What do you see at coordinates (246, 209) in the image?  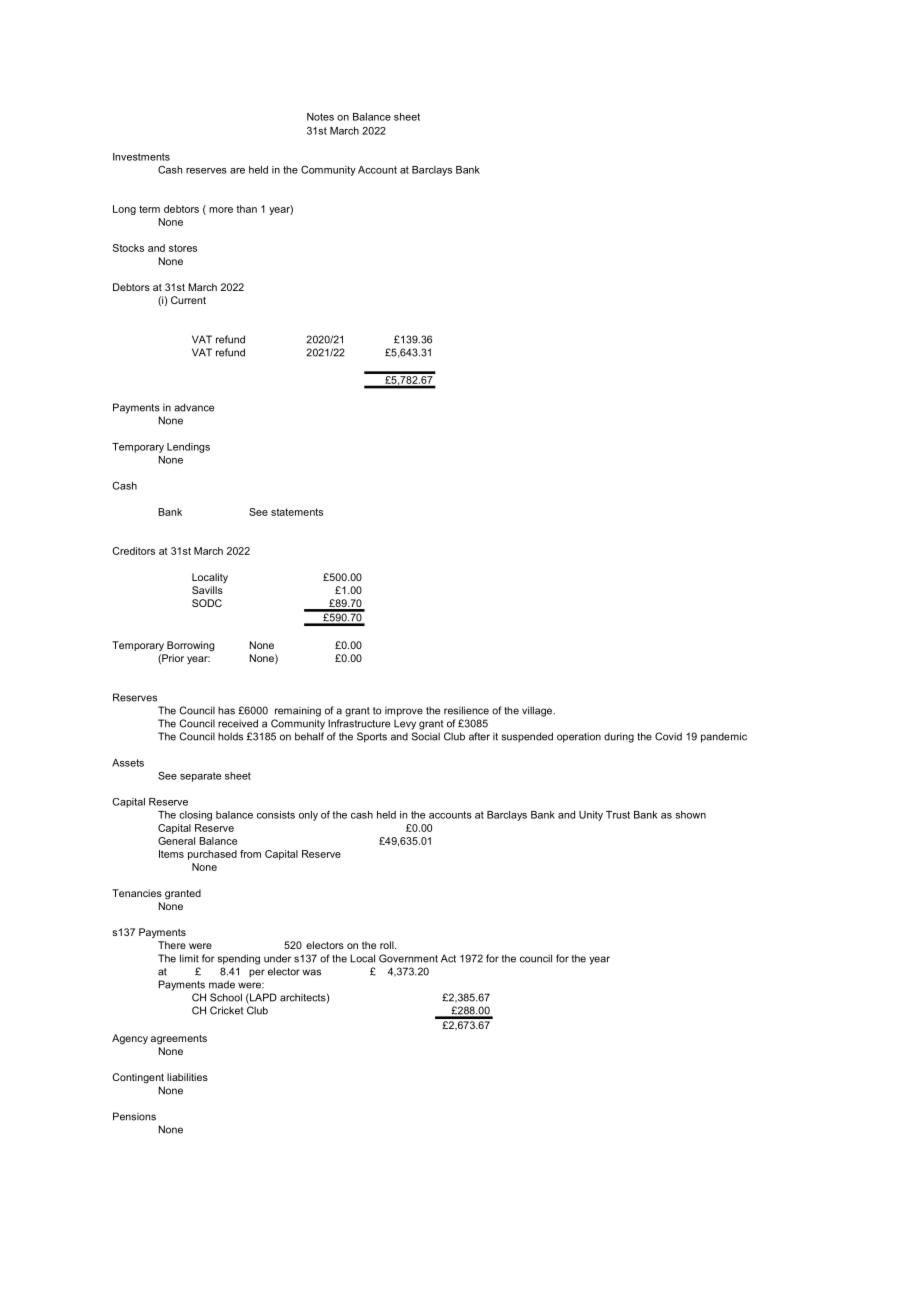 I see `than` at bounding box center [246, 209].
